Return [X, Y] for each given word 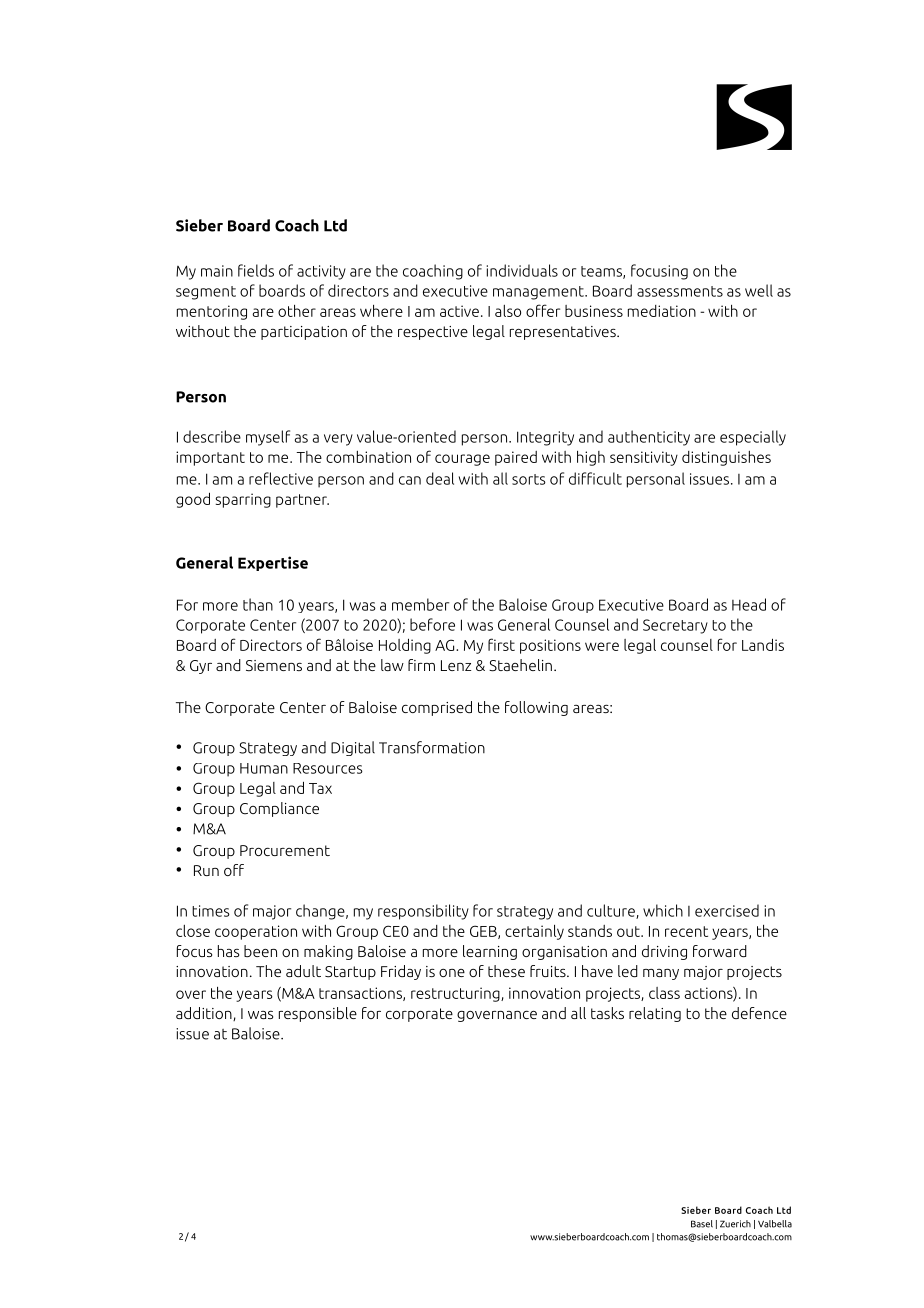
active [459, 311]
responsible [318, 1014]
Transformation [432, 747]
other [297, 311]
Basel [702, 1224]
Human [264, 768]
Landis [763, 644]
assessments [680, 291]
